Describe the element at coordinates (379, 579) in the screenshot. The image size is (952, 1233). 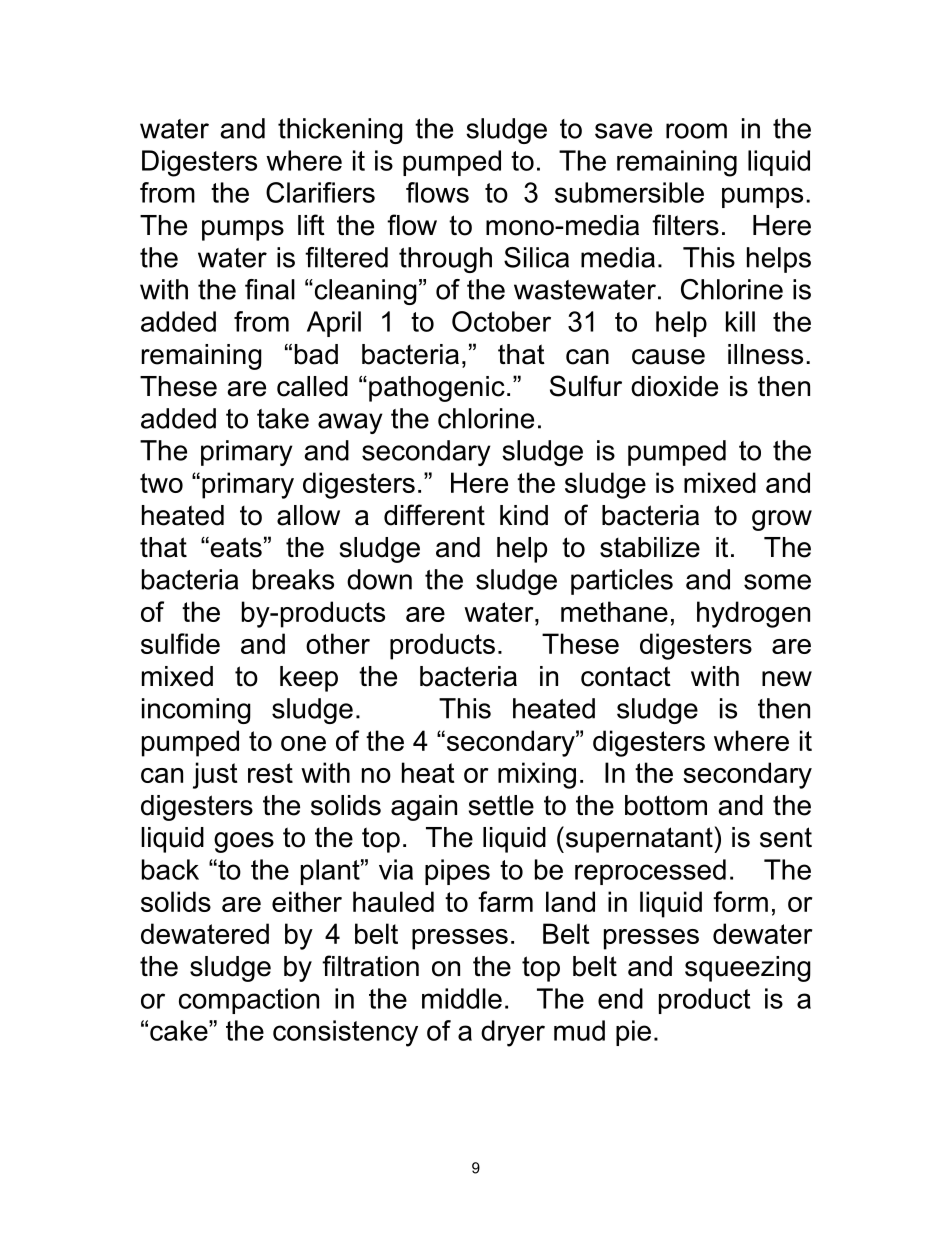
I see `down` at that location.
